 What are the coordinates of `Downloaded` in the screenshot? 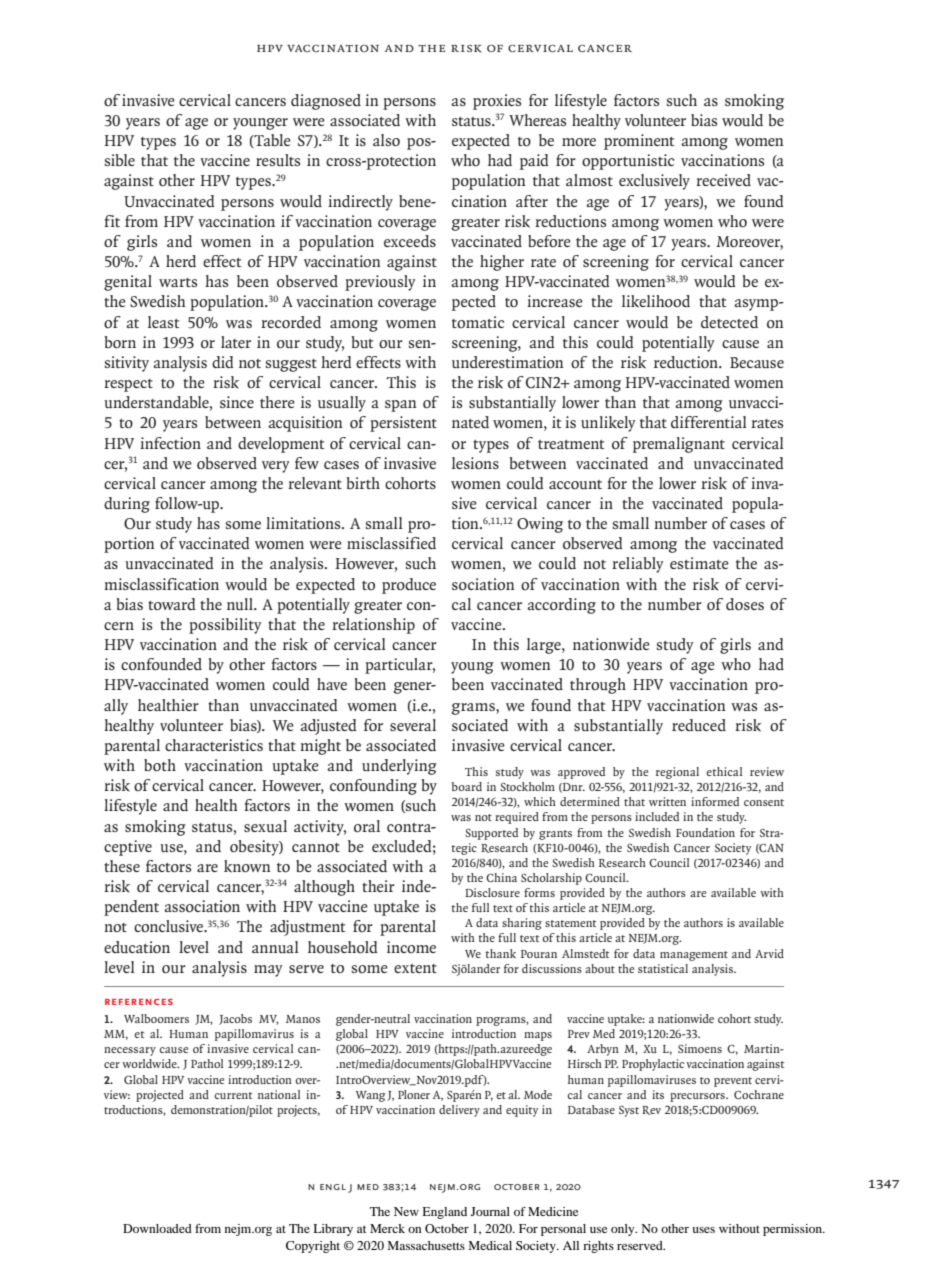 It's located at (157, 1228).
